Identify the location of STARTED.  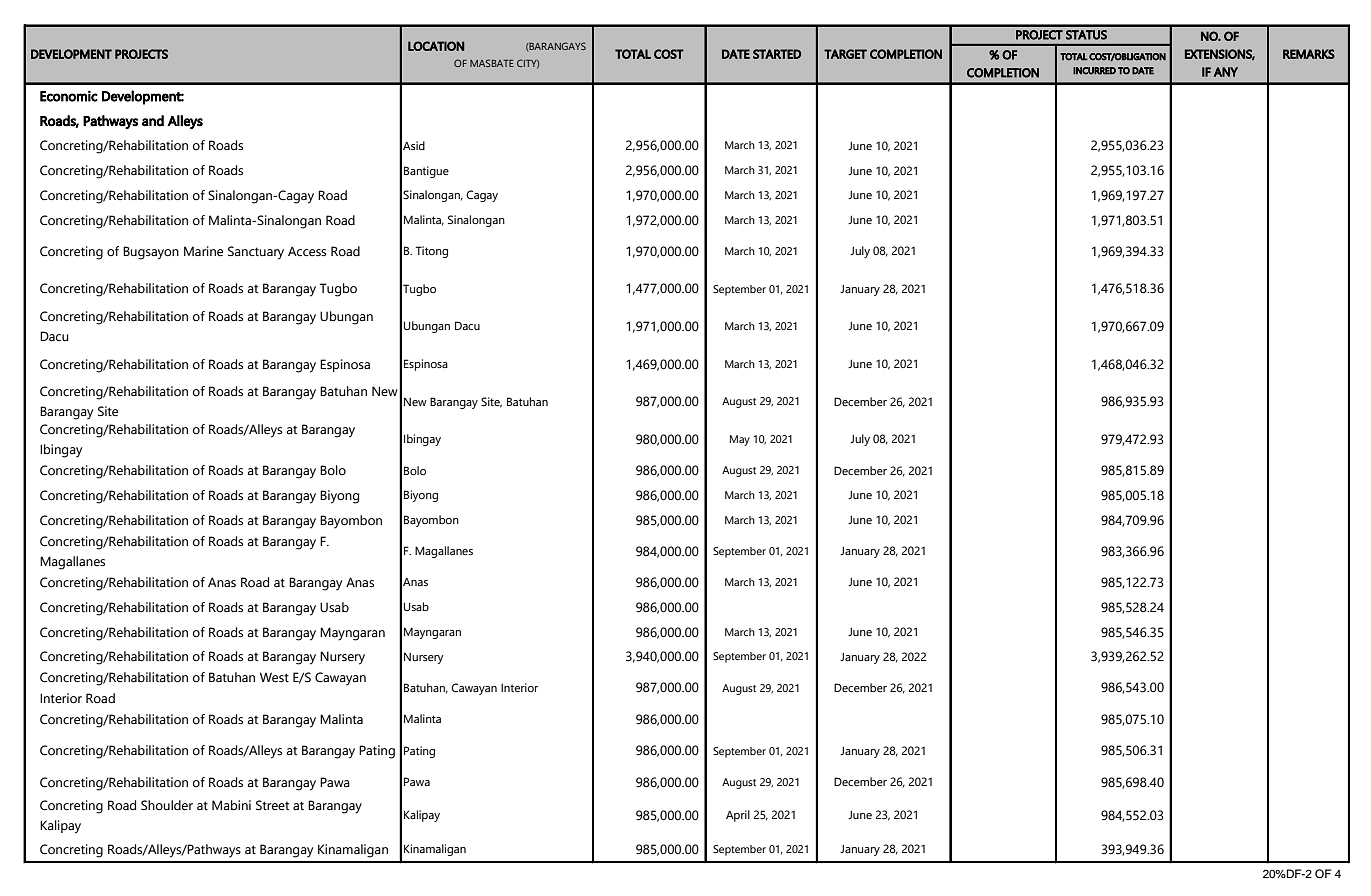
(777, 54).
